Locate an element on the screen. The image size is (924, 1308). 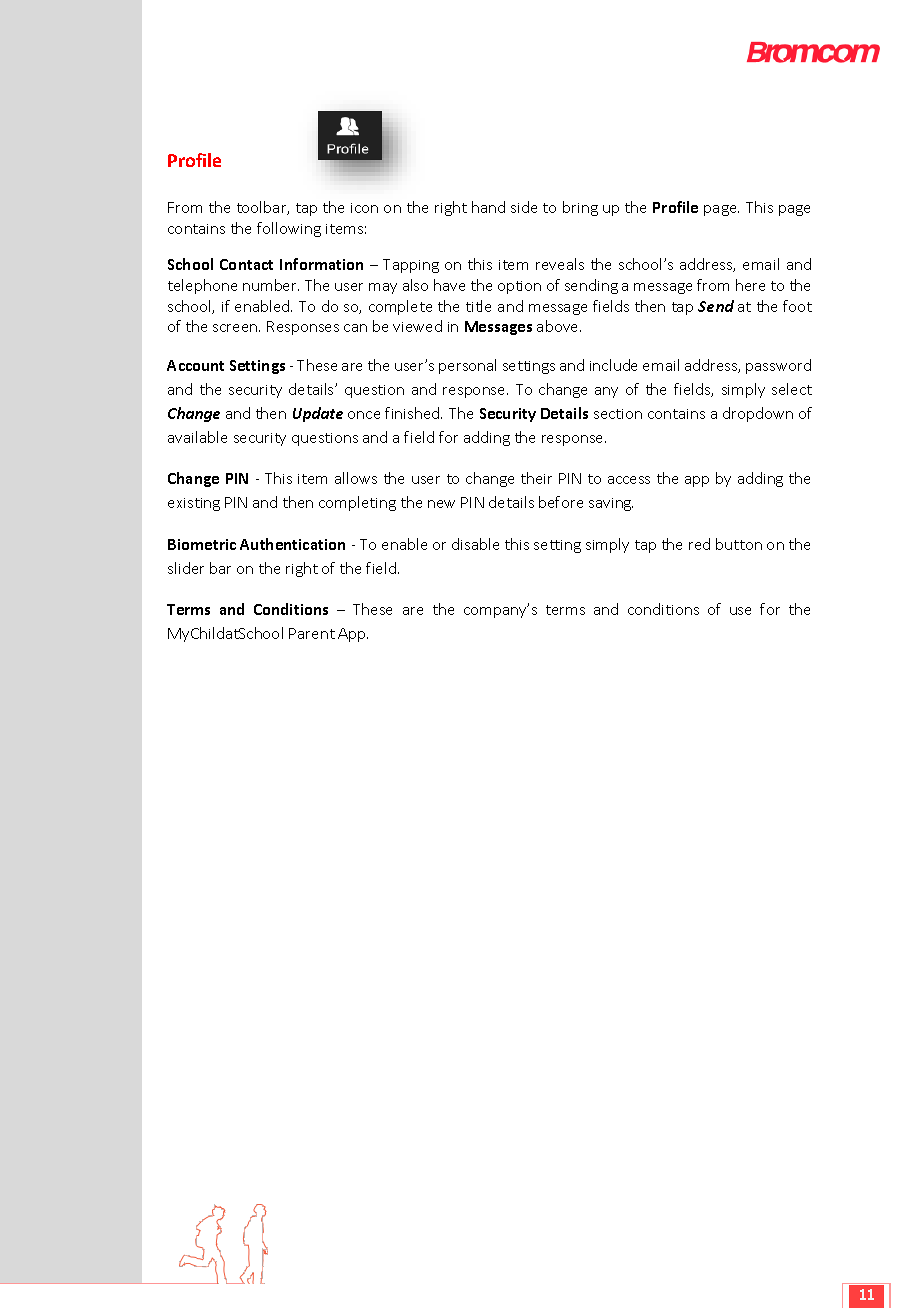
title is located at coordinates (478, 306).
